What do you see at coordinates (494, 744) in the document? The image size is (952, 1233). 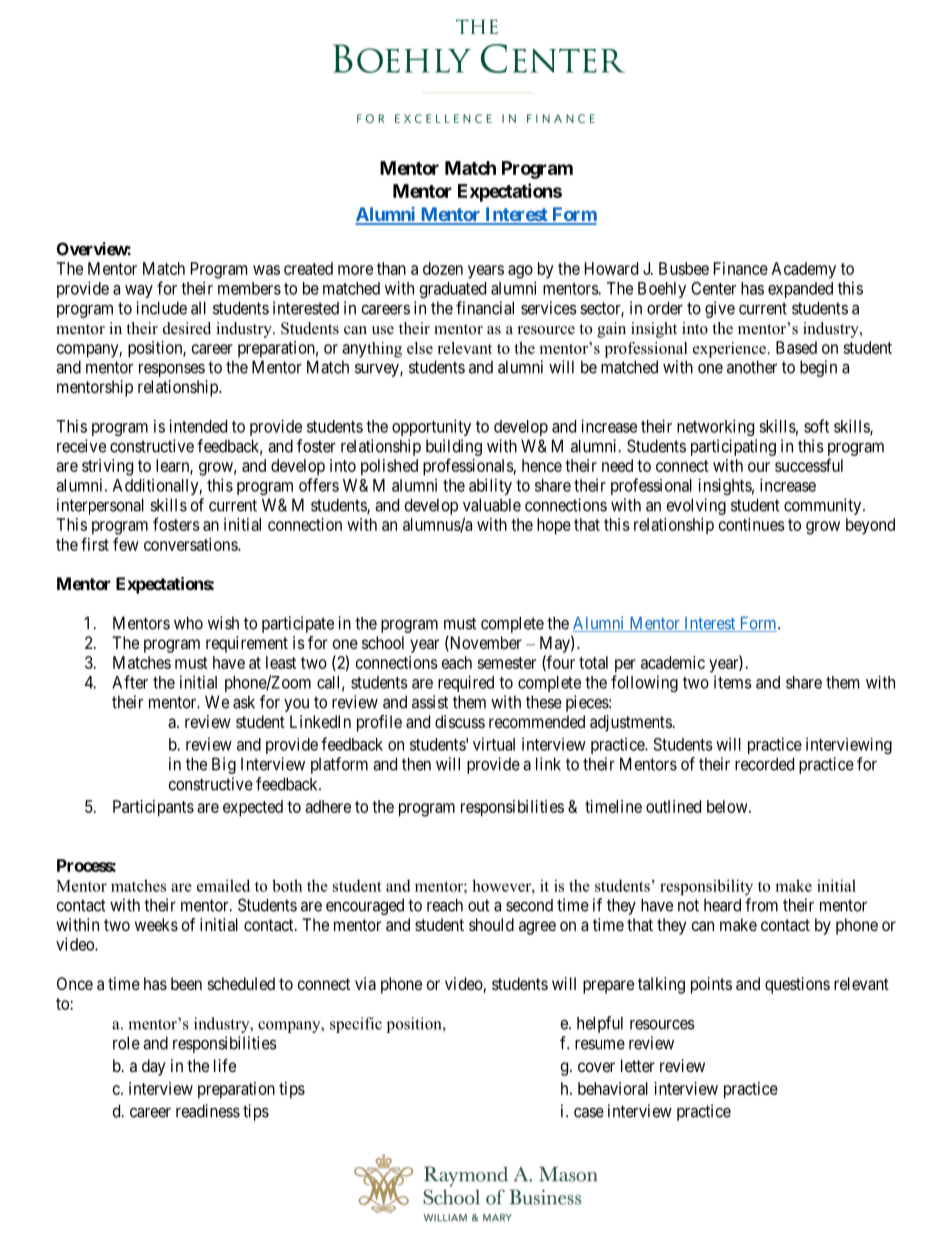 I see `virtual` at bounding box center [494, 744].
